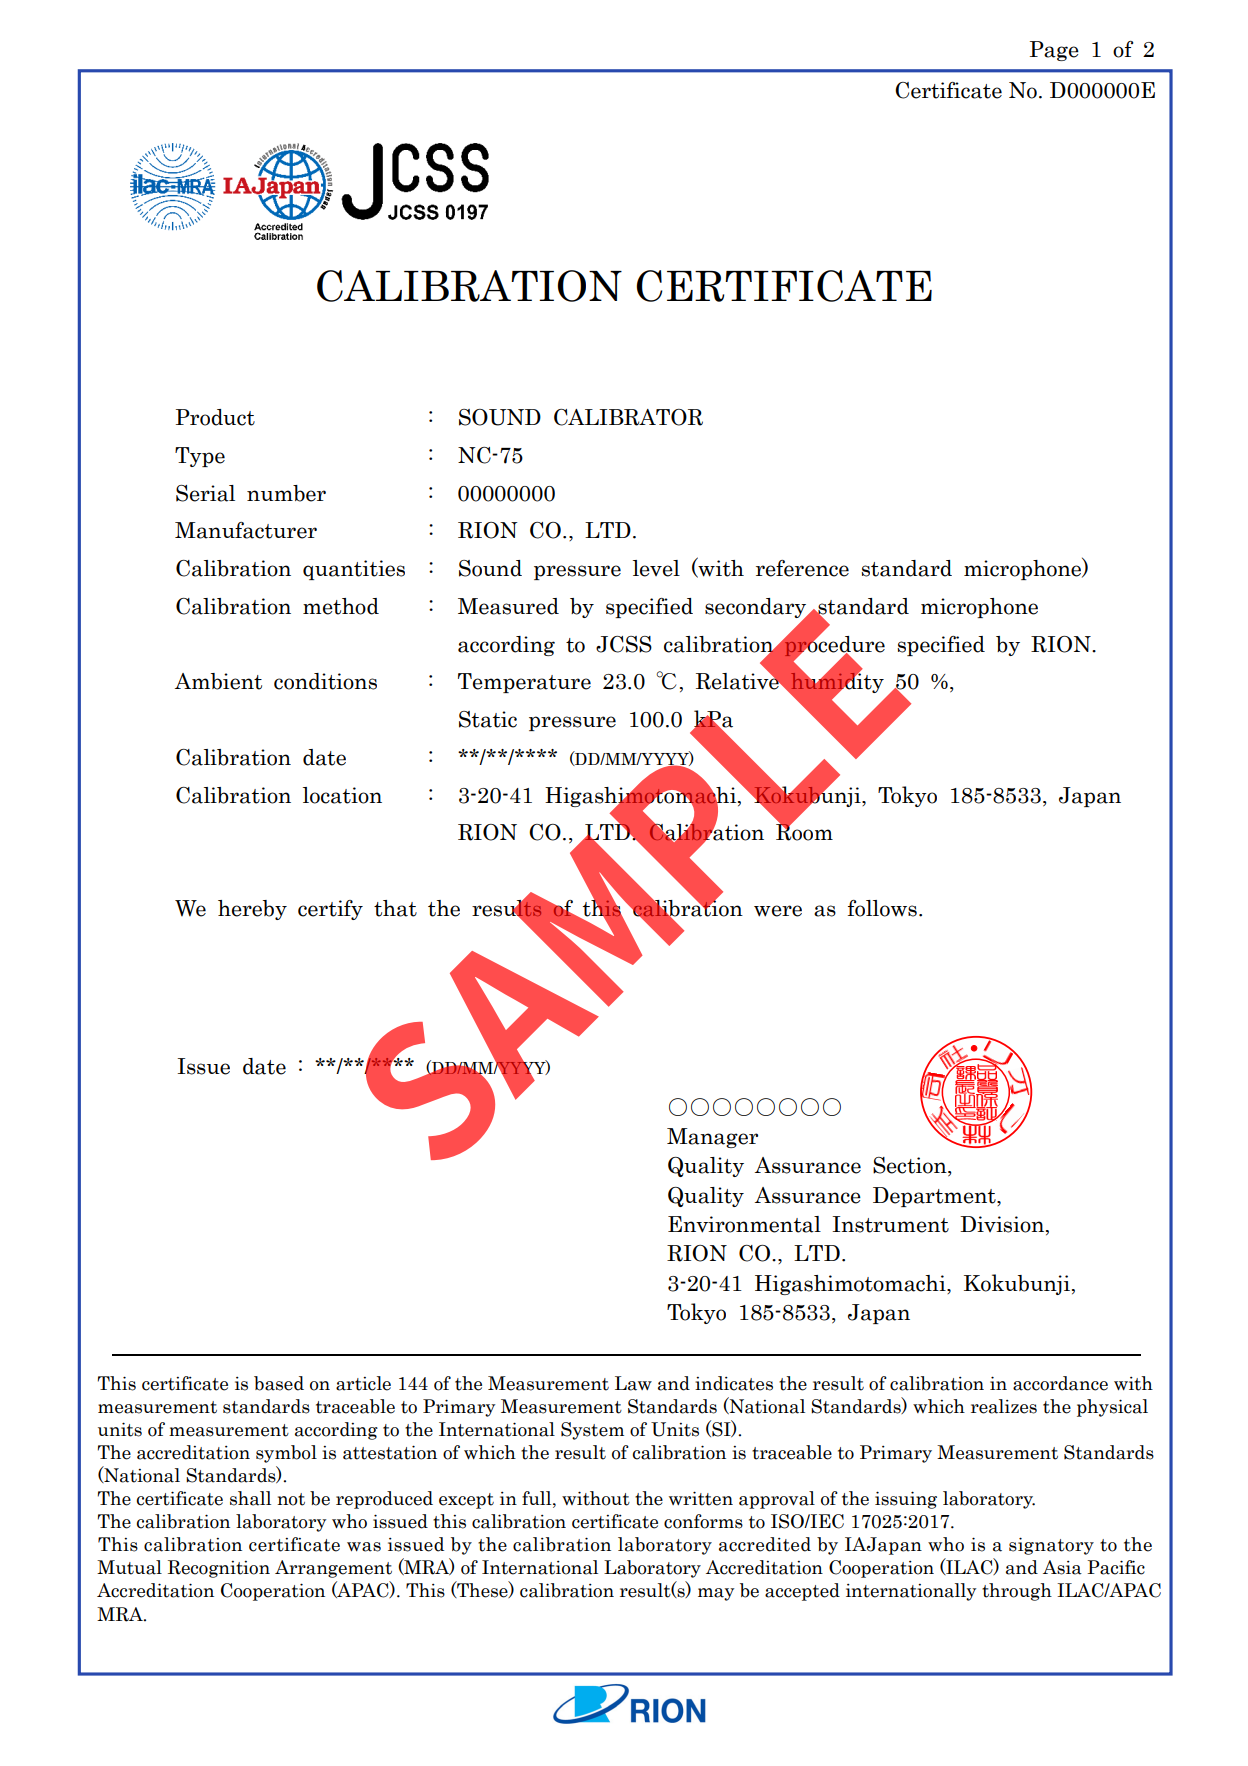  What do you see at coordinates (246, 530) in the document?
I see `Manufacturer` at bounding box center [246, 530].
